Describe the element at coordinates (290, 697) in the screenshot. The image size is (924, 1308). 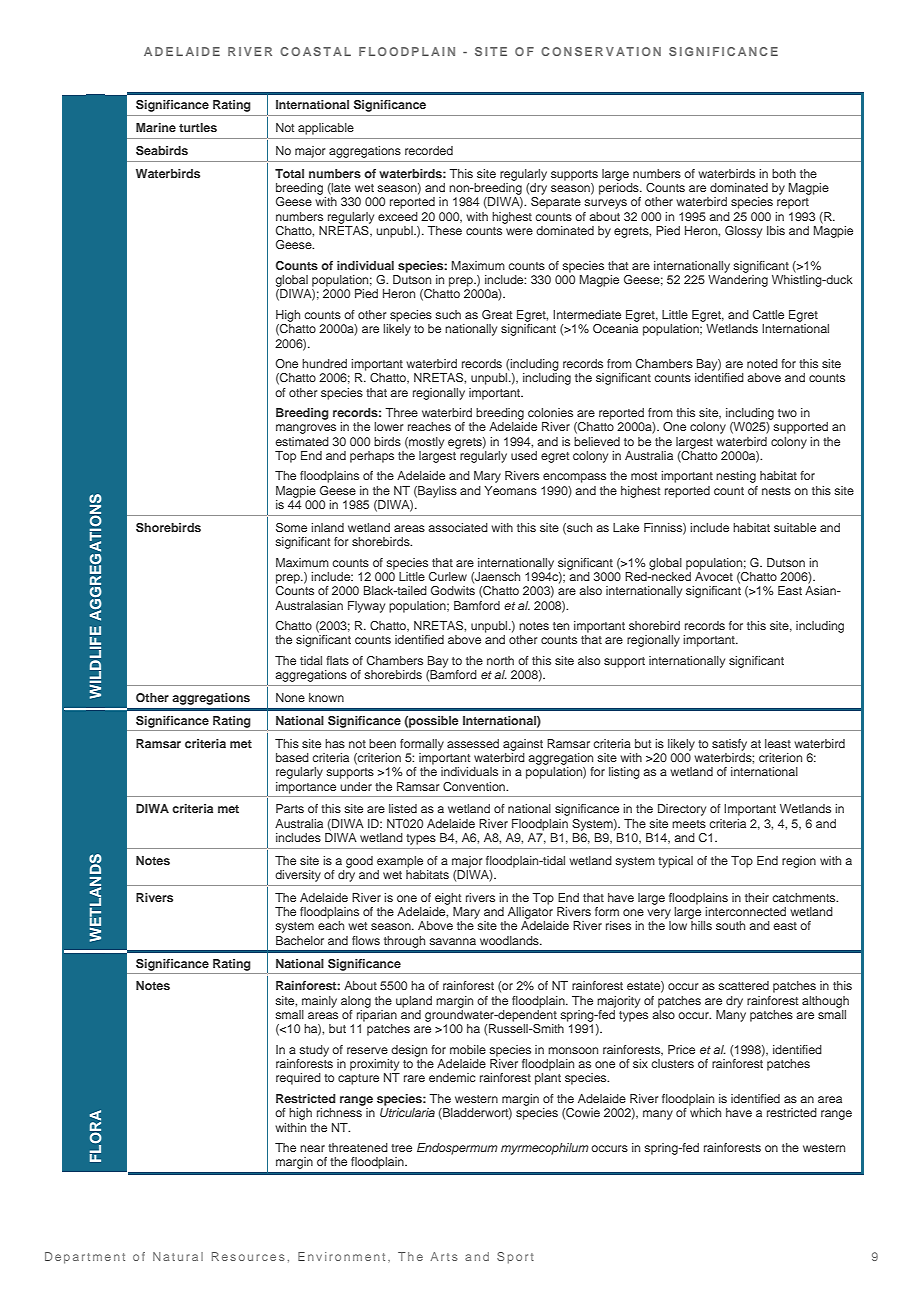
I see `None` at that location.
